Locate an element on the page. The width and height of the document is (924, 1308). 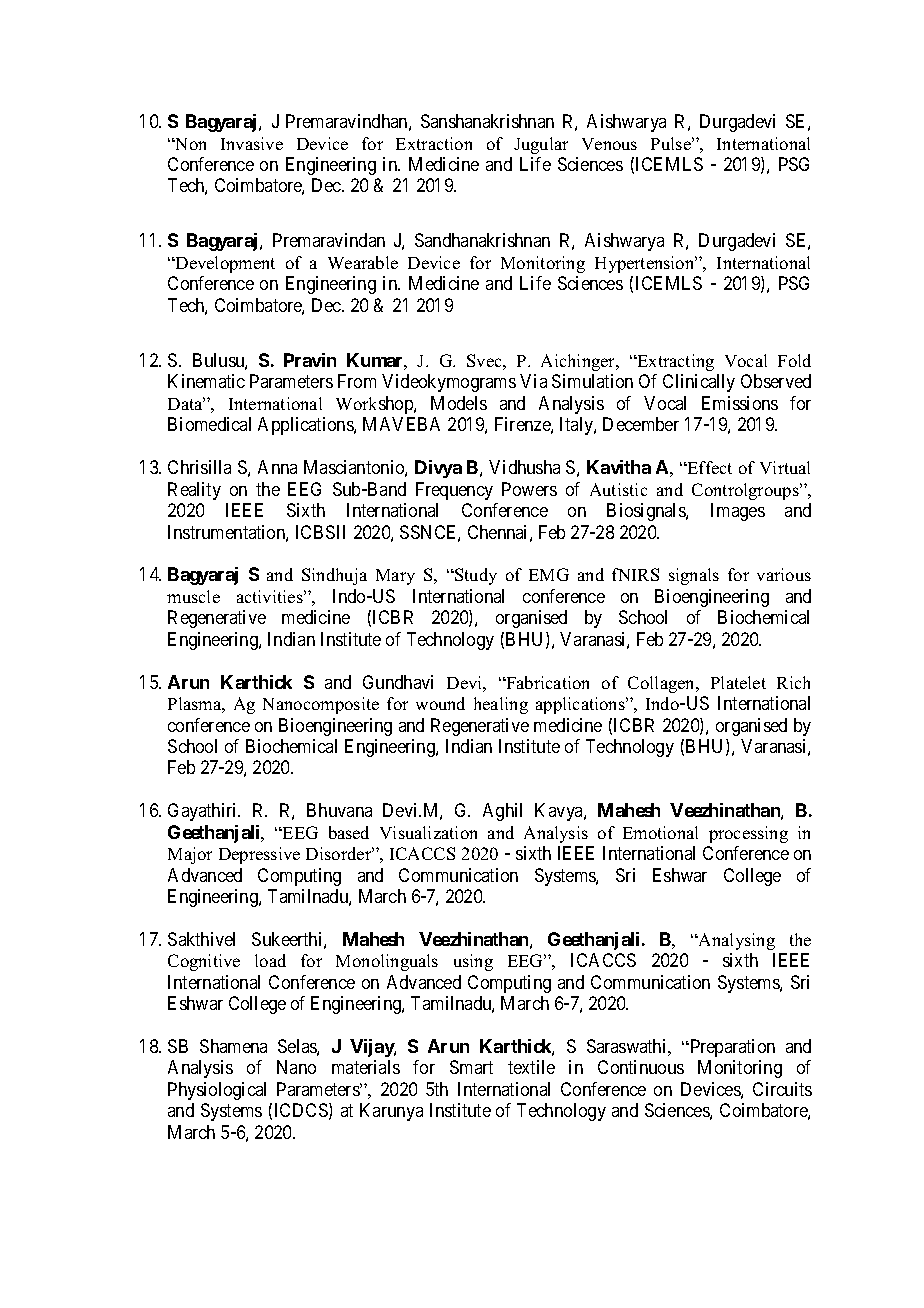
Physiological is located at coordinates (217, 1091).
